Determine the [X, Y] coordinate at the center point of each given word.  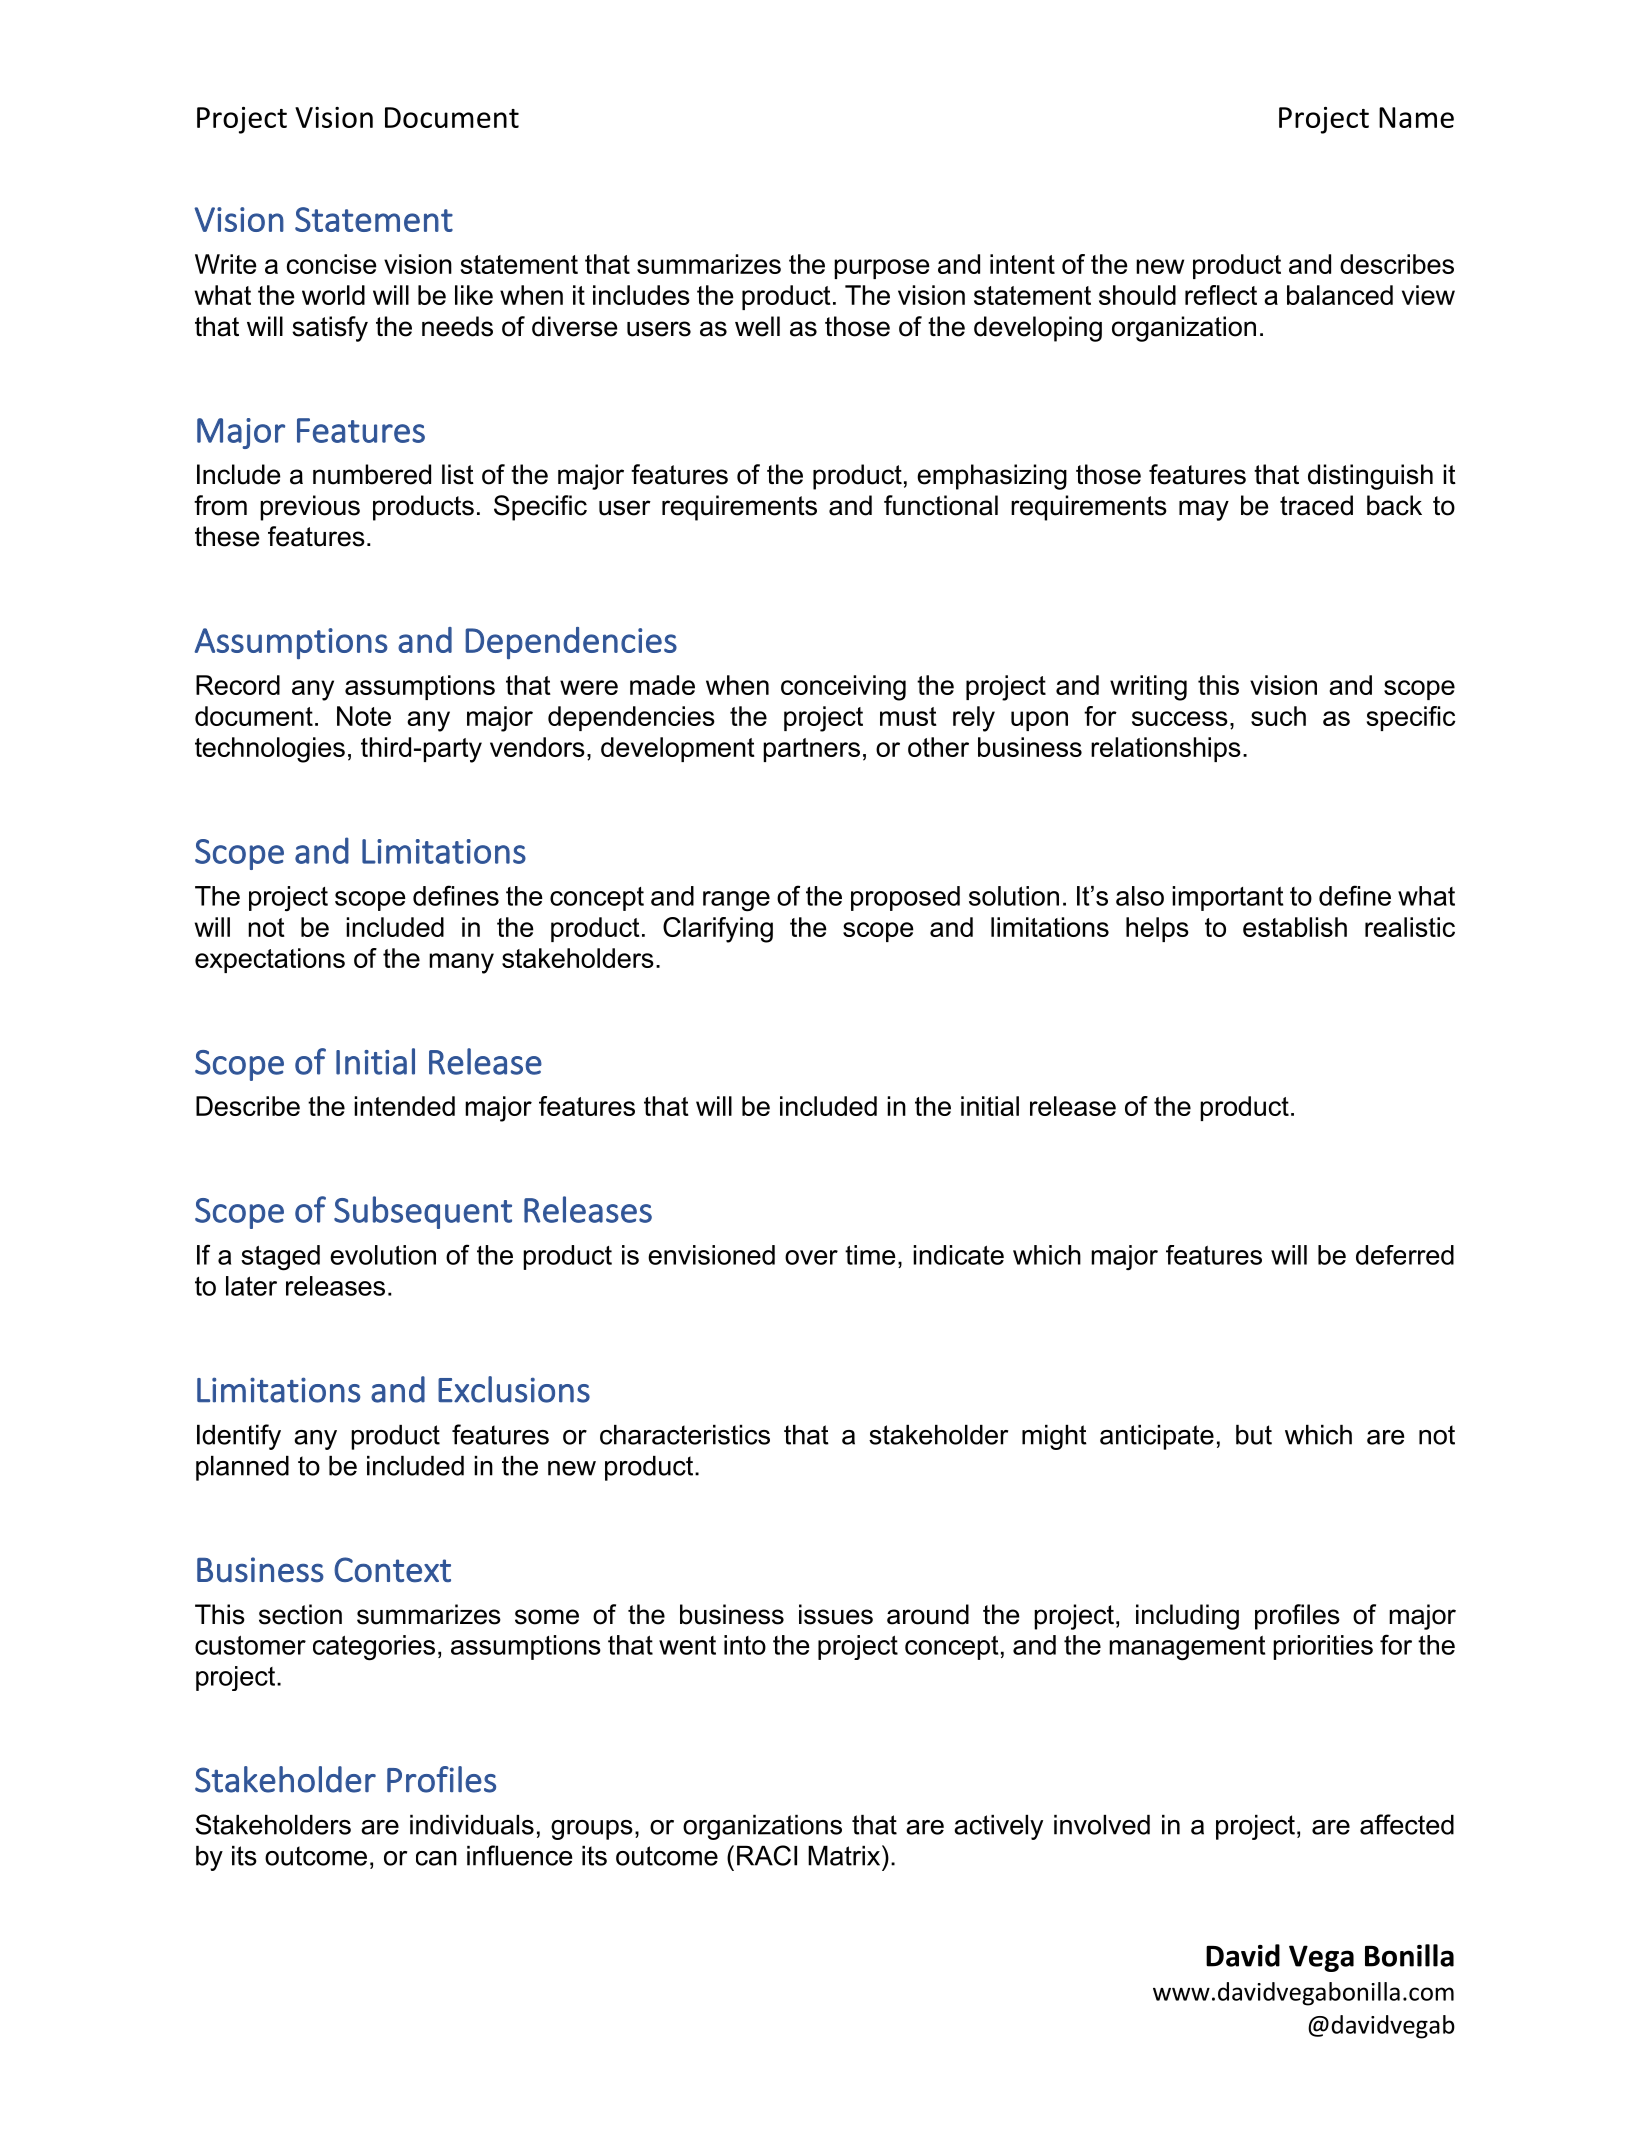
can [436, 1858]
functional [941, 505]
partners [811, 750]
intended [404, 1106]
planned [242, 1468]
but [1254, 1435]
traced [1316, 505]
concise [332, 264]
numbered [372, 474]
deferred [1405, 1255]
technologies [270, 750]
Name [1416, 117]
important [1227, 898]
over [811, 1257]
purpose [882, 269]
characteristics [685, 1435]
